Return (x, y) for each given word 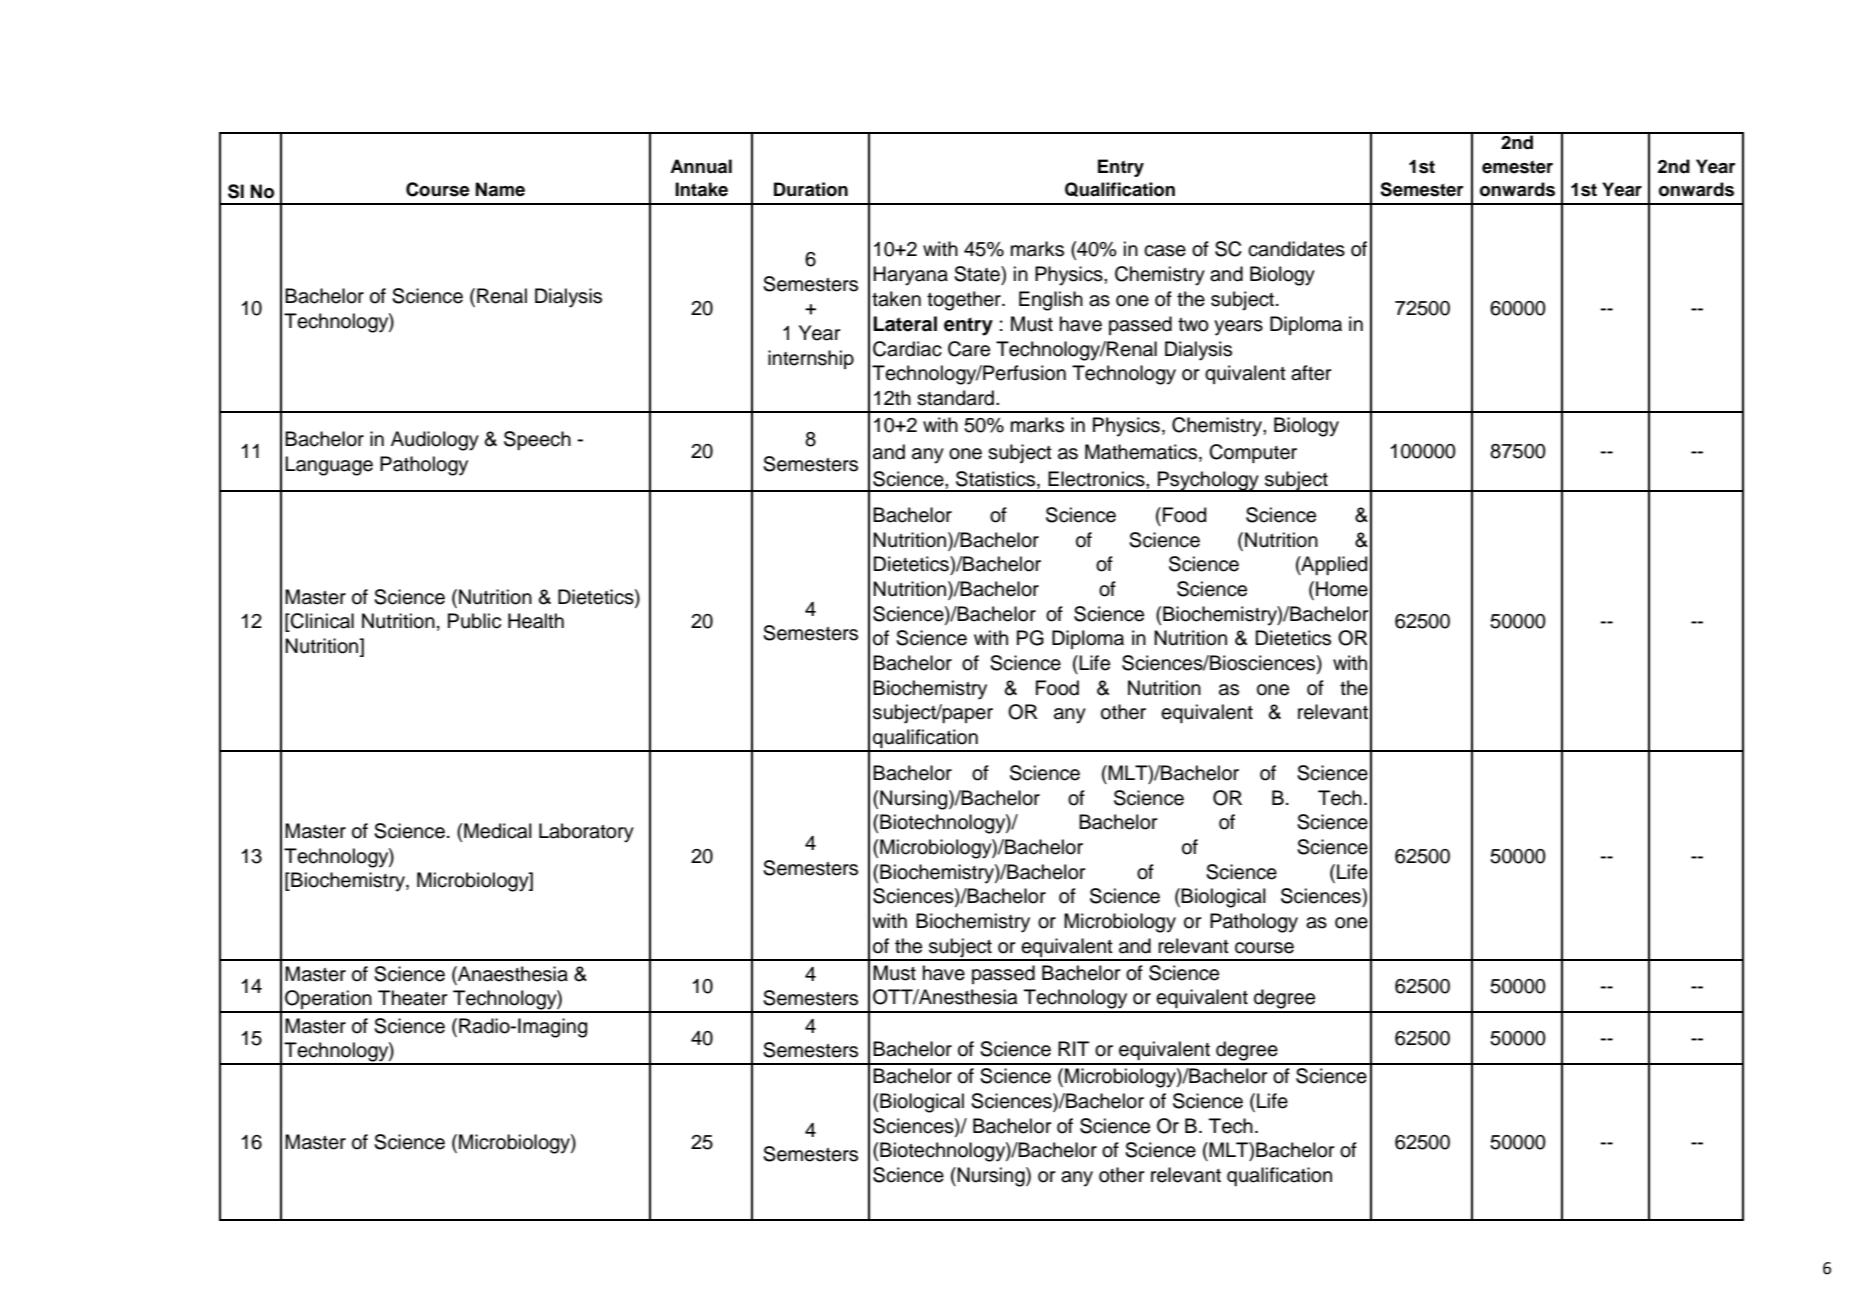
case (1165, 251)
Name (500, 189)
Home (1342, 589)
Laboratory (586, 833)
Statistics (997, 479)
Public (474, 621)
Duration (811, 189)
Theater (413, 998)
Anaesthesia (512, 974)
